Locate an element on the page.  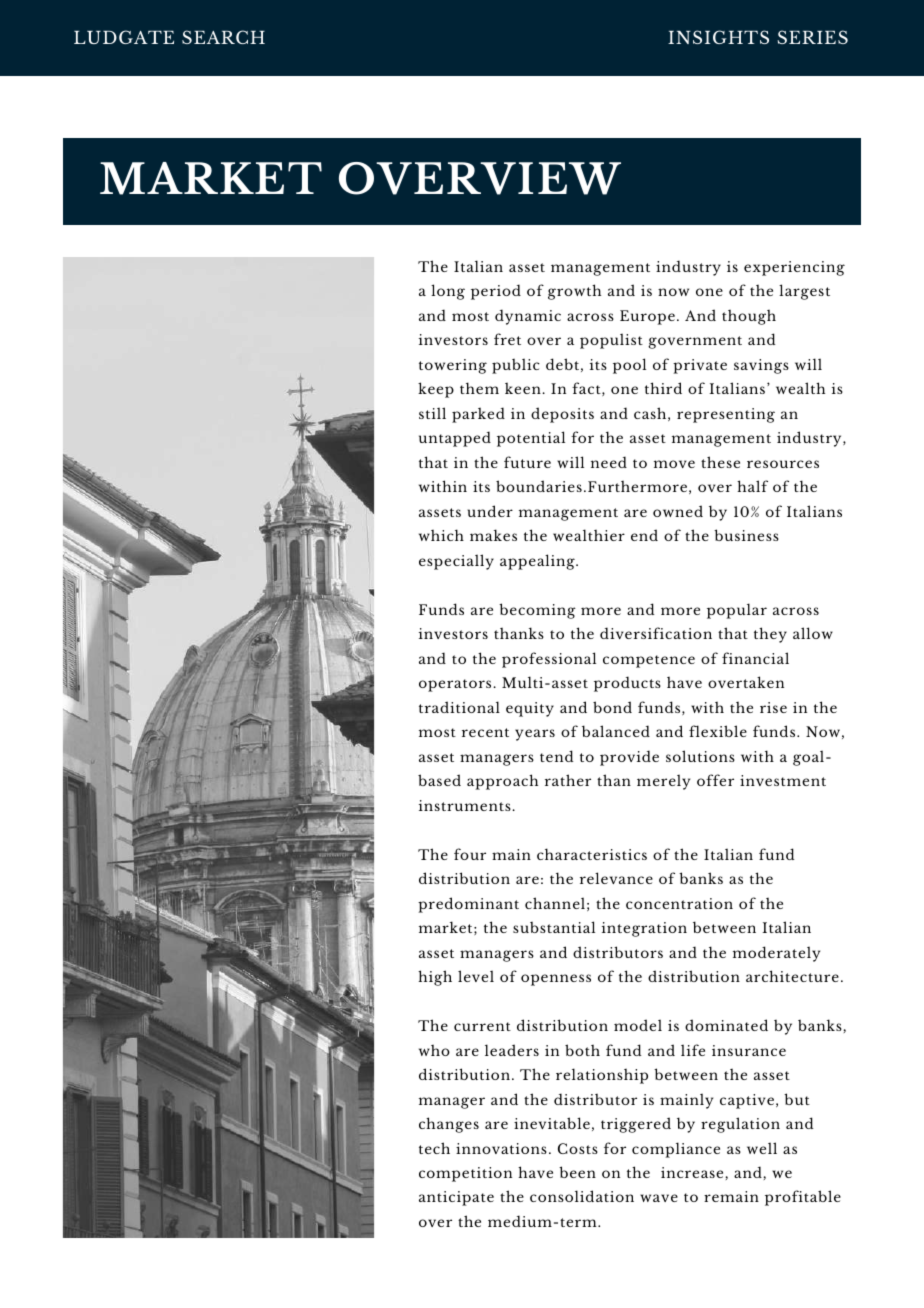
well is located at coordinates (762, 1148).
